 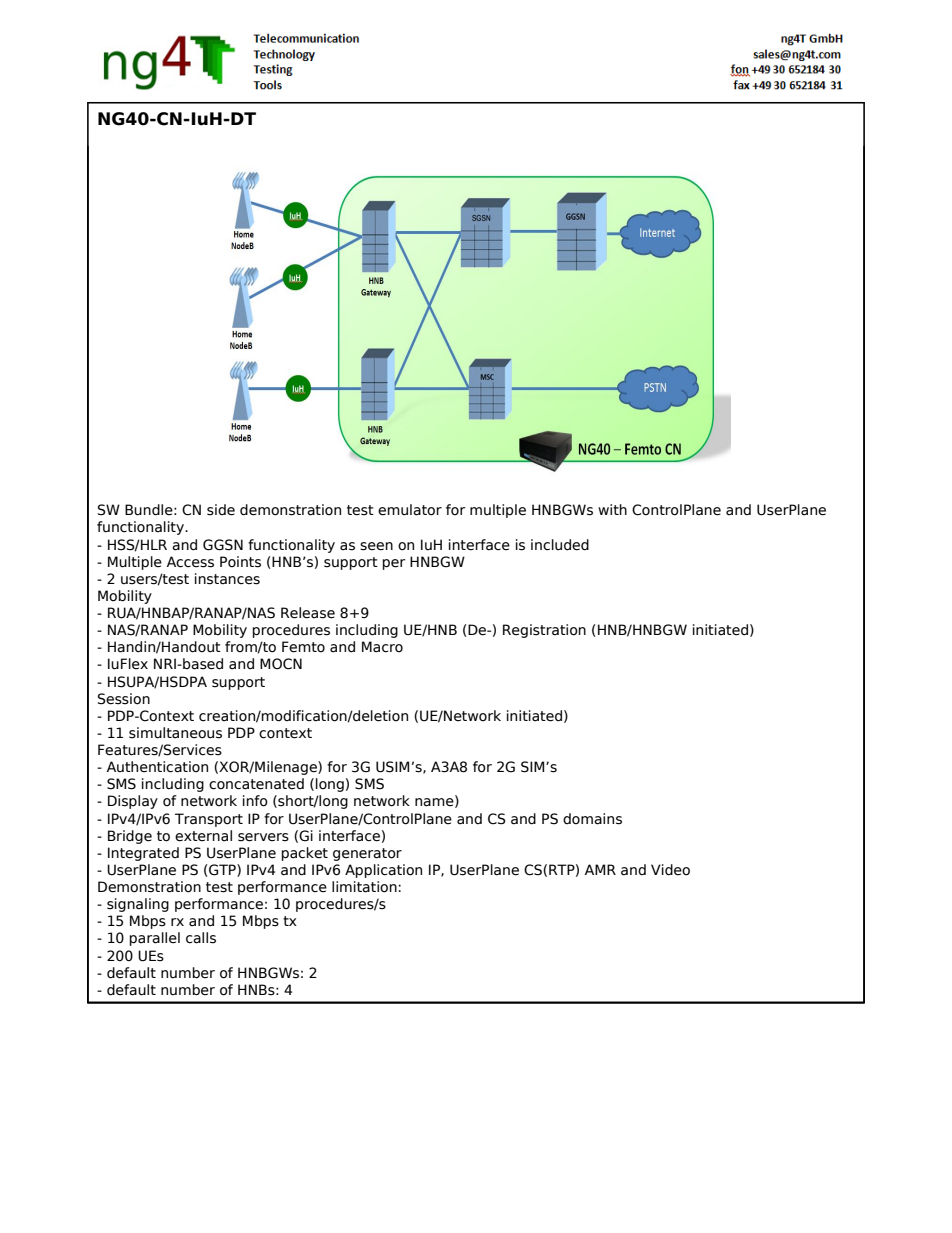 What do you see at coordinates (256, 784) in the document?
I see `concatenated` at bounding box center [256, 784].
